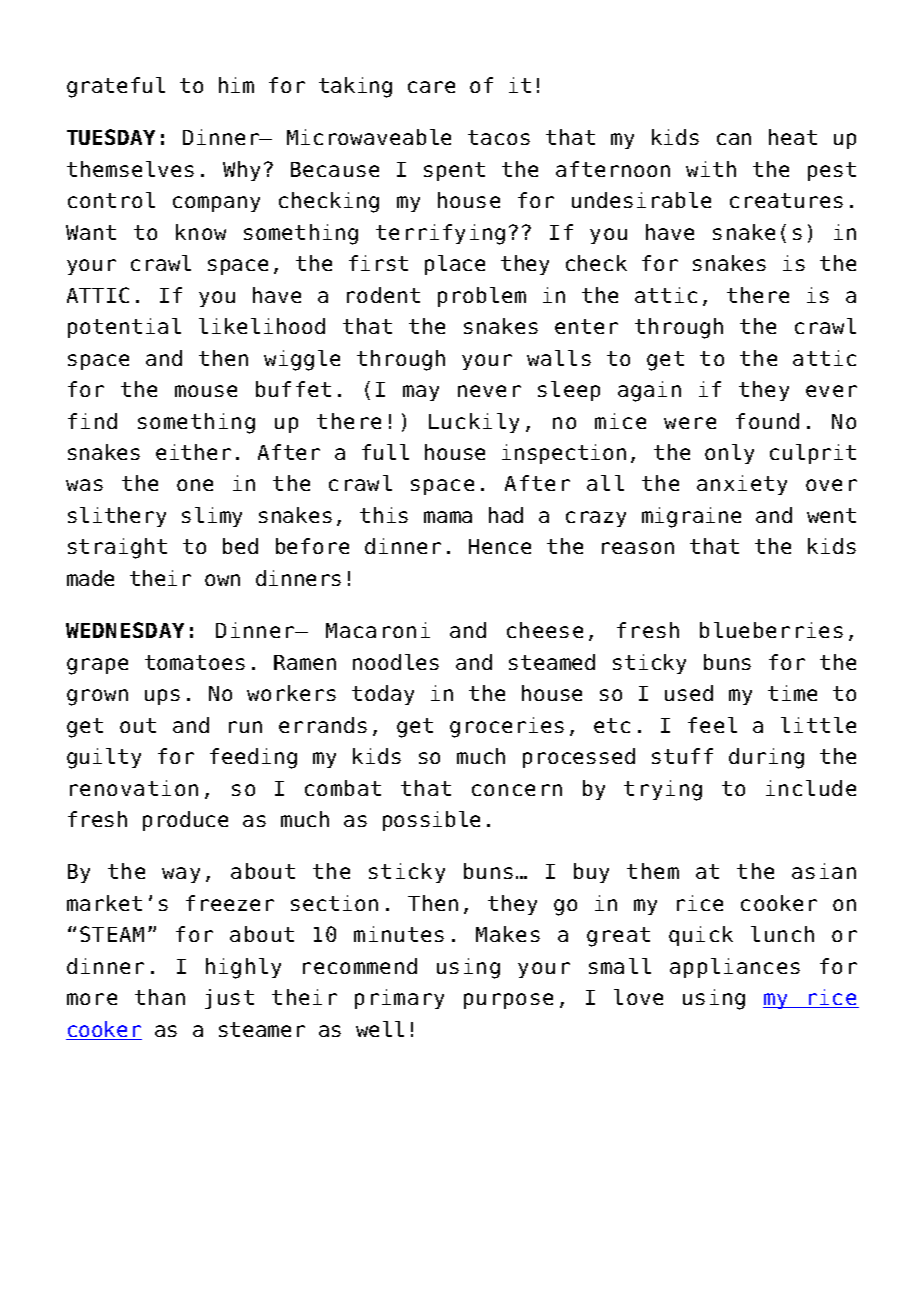 Image resolution: width=924 pixels, height=1308 pixels. Describe the element at coordinates (160, 997) in the screenshot. I see `than` at that location.
